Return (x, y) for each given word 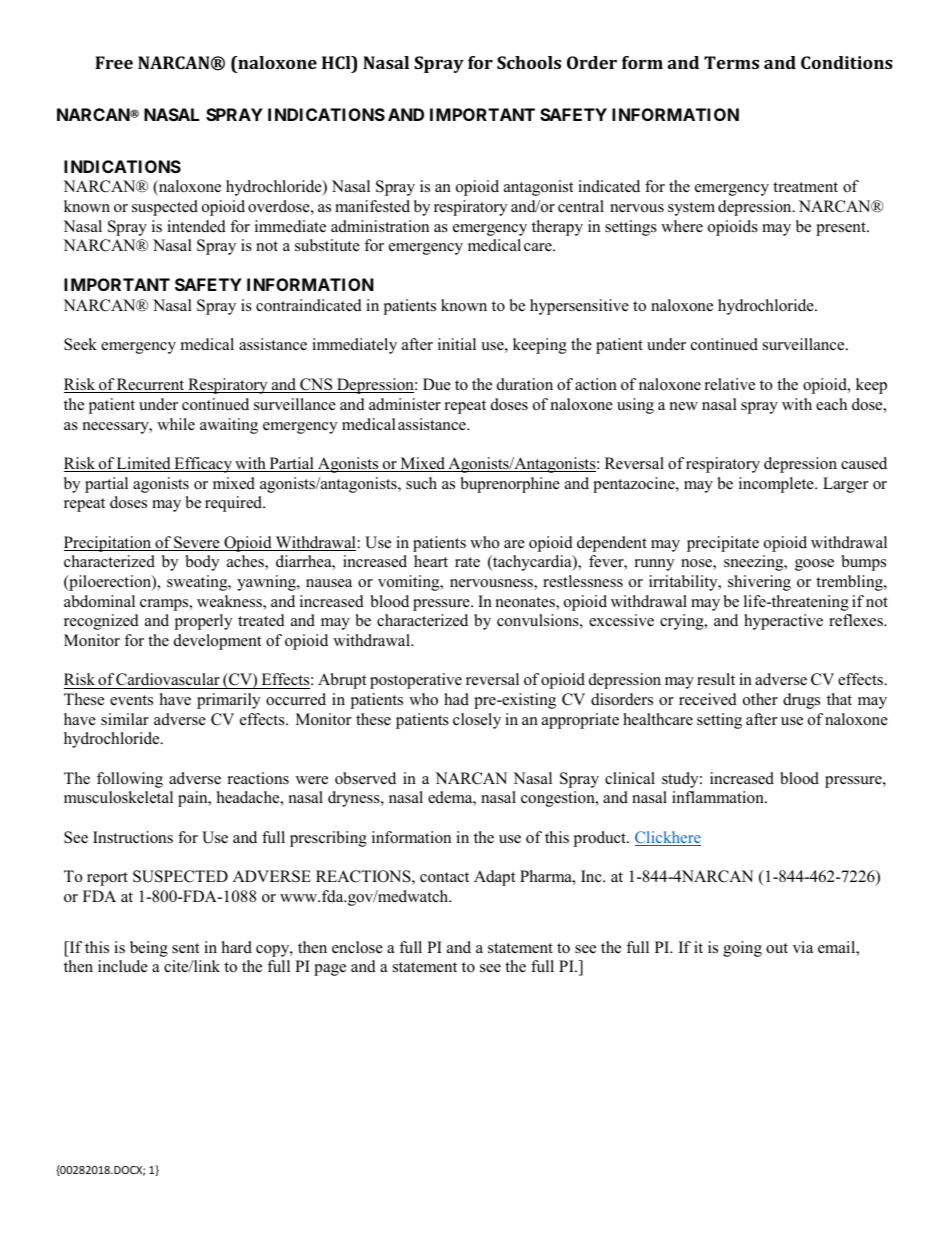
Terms (731, 62)
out (777, 948)
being (149, 949)
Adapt (494, 878)
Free (114, 62)
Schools (529, 62)
